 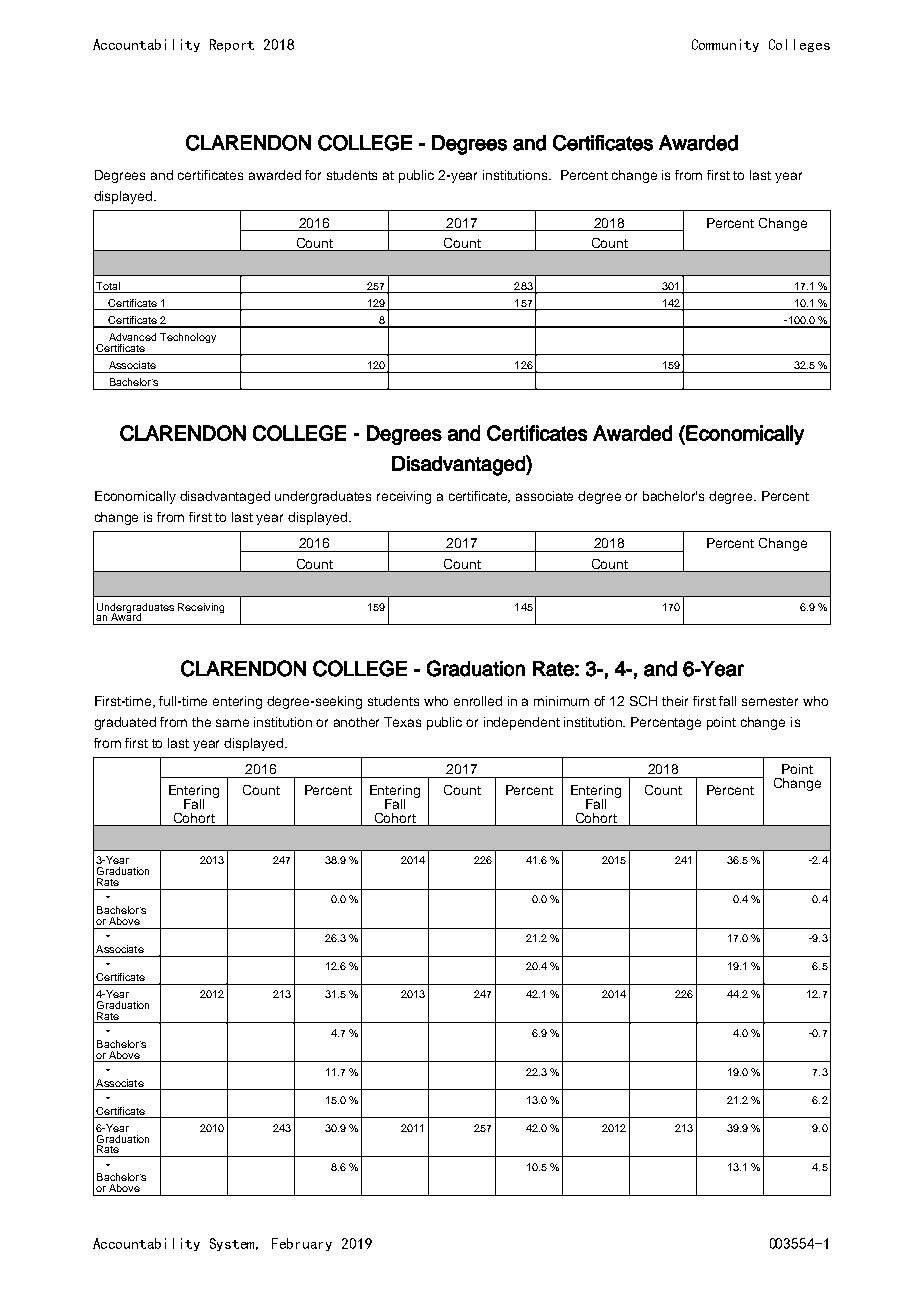 I want to click on Report, so click(x=232, y=45).
